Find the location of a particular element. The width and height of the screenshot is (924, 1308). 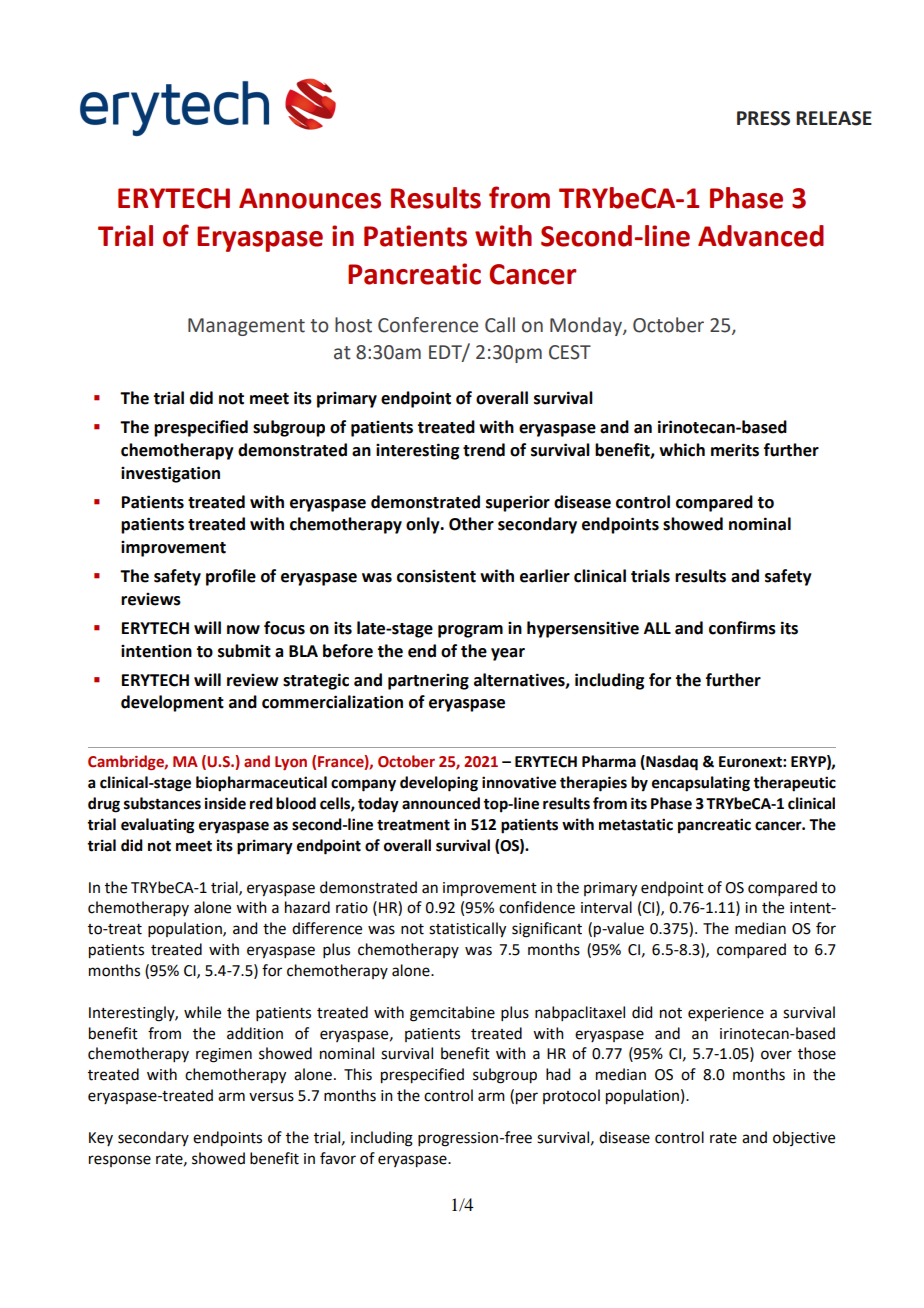

encapsulating is located at coordinates (701, 784).
